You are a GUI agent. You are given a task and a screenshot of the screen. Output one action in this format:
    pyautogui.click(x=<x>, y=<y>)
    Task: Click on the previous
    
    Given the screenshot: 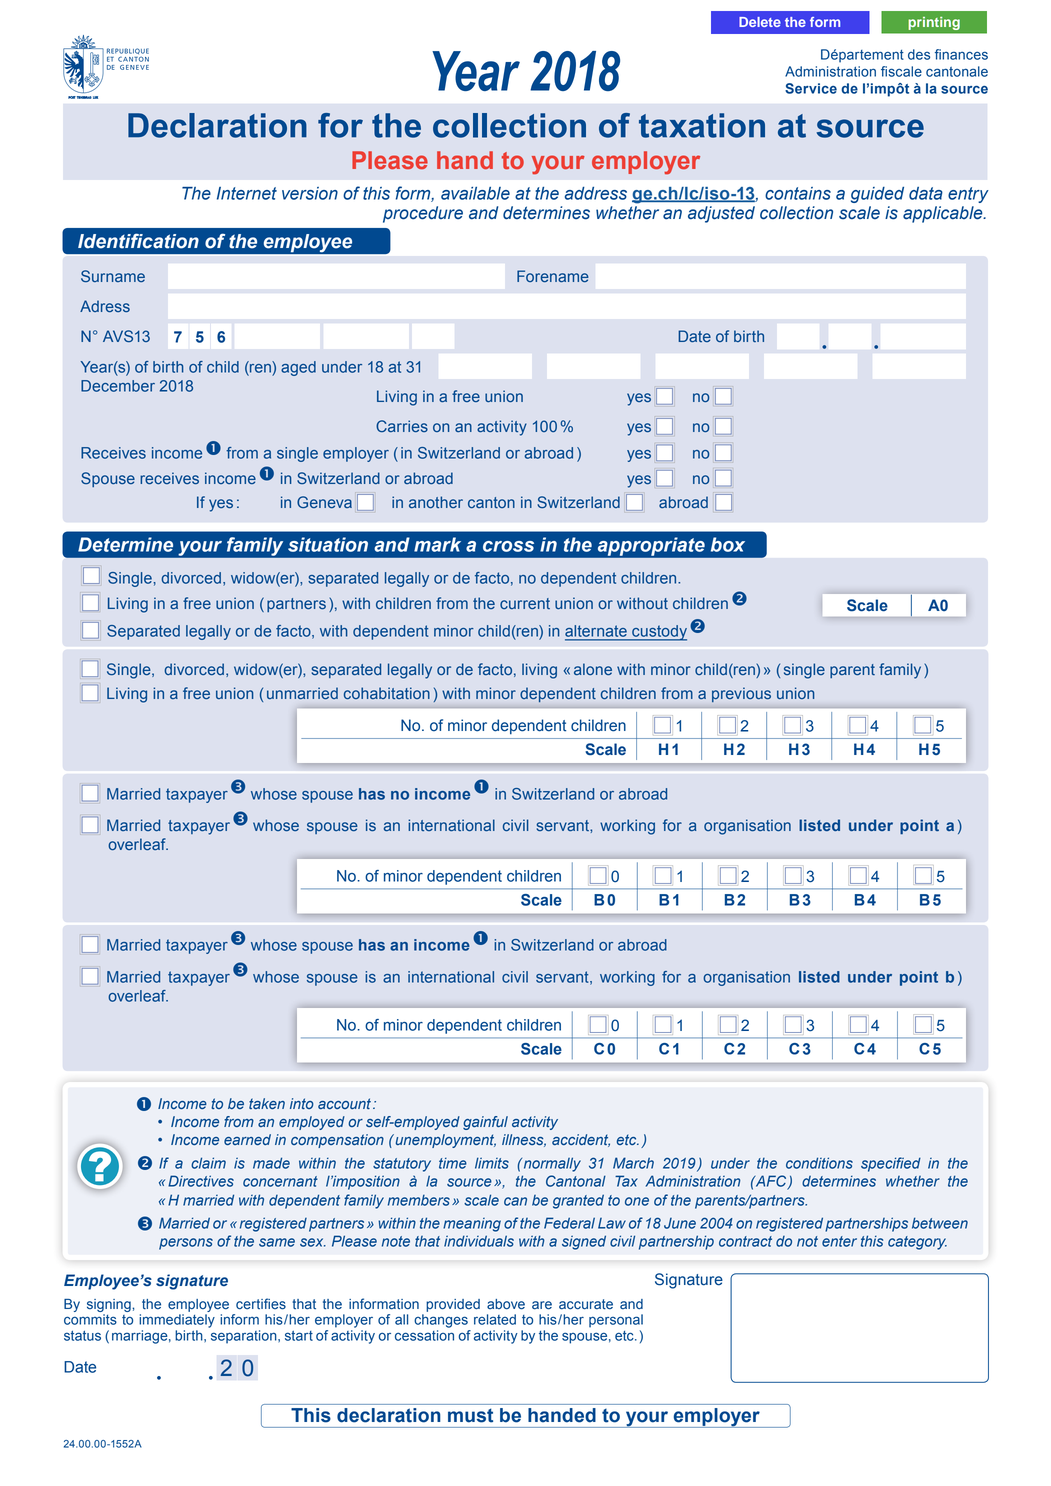 What is the action you would take?
    pyautogui.click(x=741, y=695)
